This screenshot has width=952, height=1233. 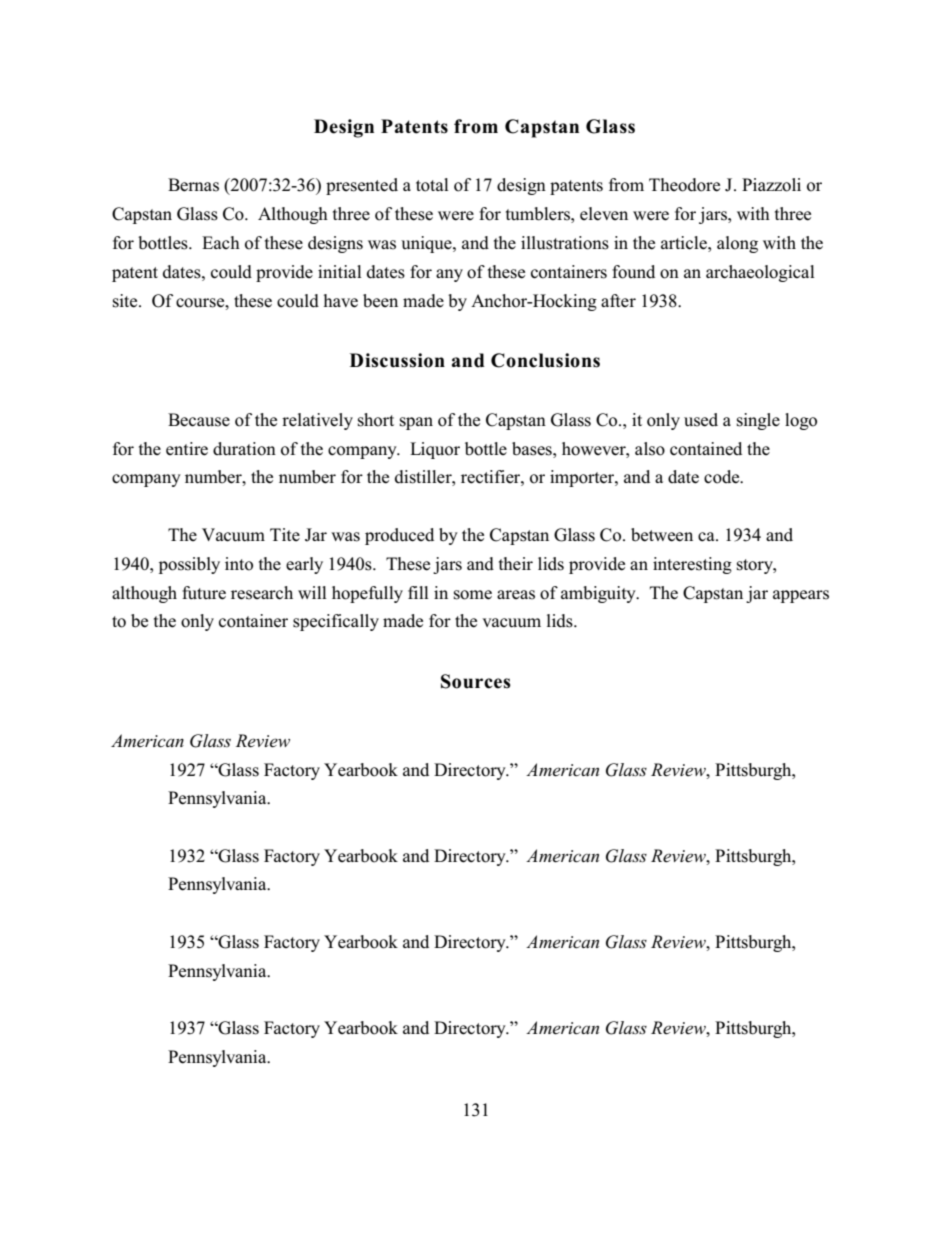 What do you see at coordinates (801, 596) in the screenshot?
I see `appears` at bounding box center [801, 596].
